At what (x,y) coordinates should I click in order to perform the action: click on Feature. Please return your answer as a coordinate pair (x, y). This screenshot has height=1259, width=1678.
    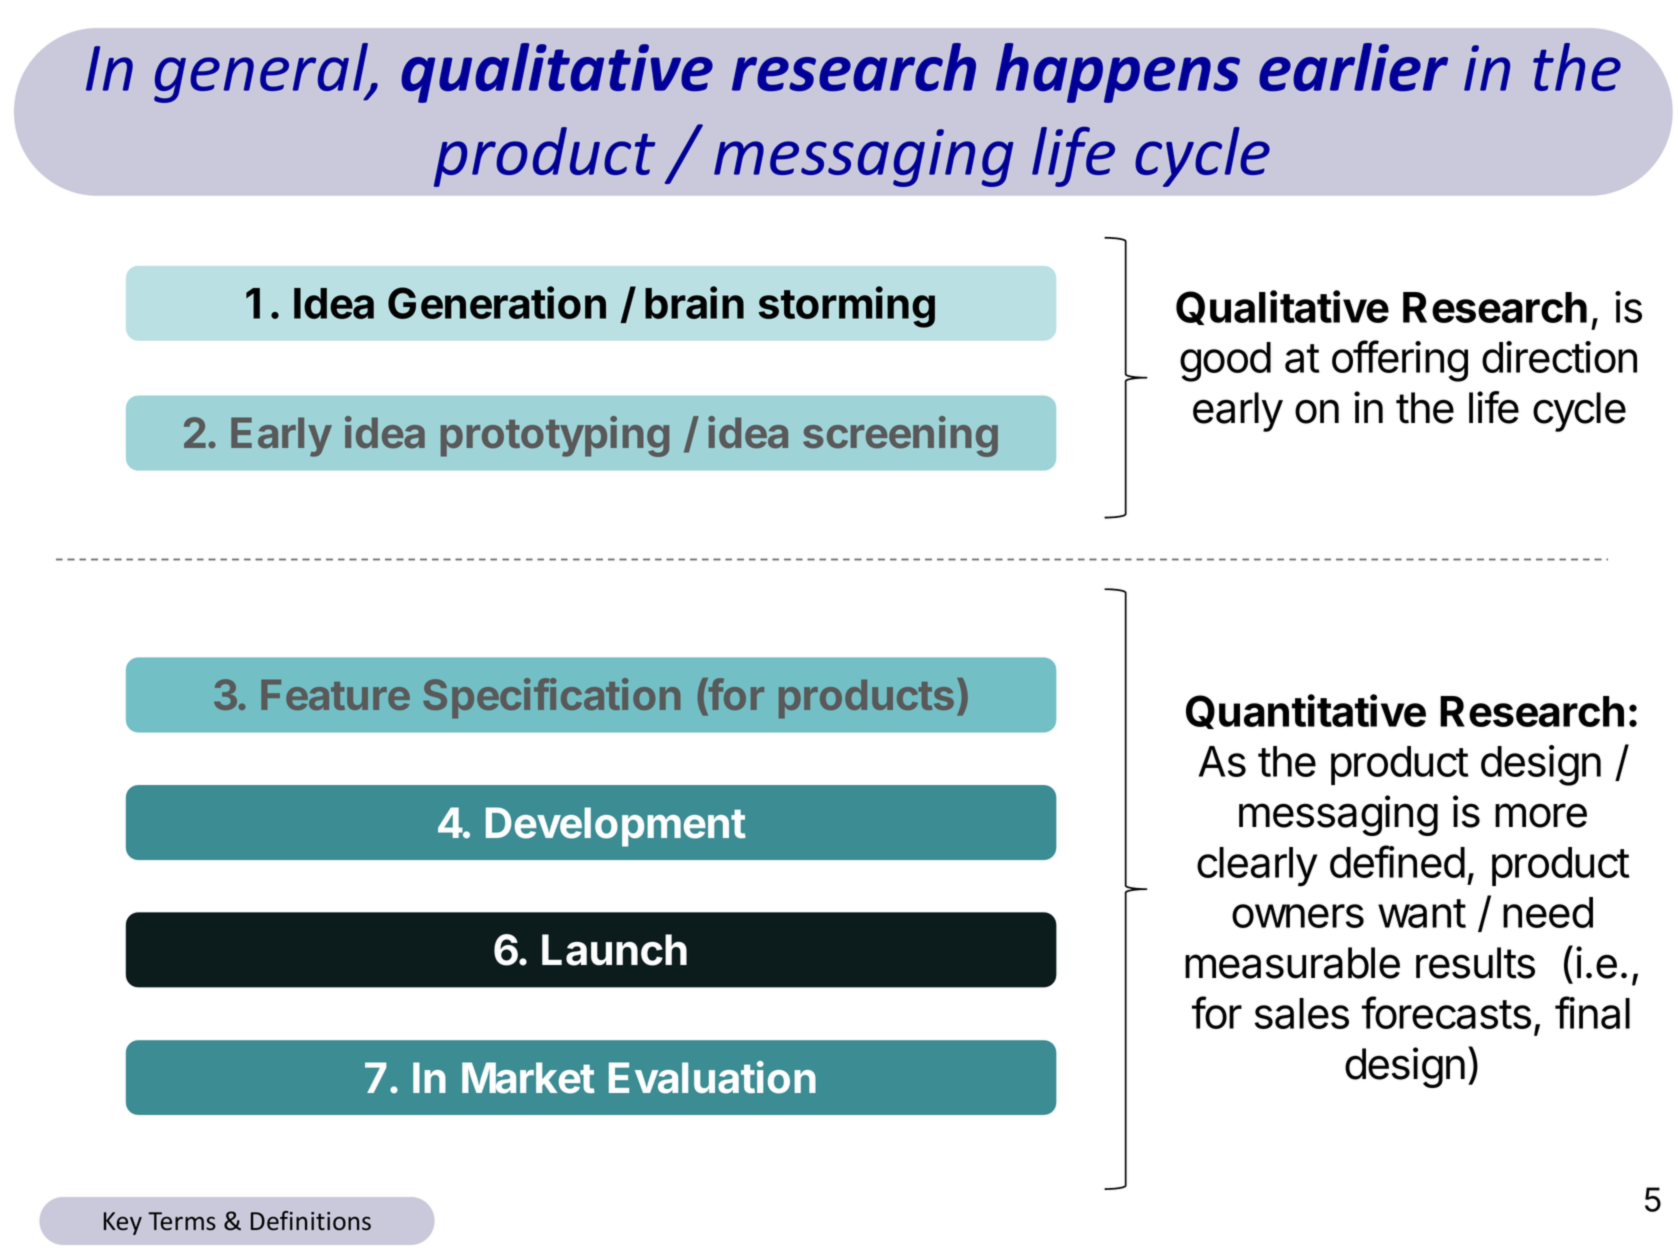
    Looking at the image, I should click on (335, 695).
